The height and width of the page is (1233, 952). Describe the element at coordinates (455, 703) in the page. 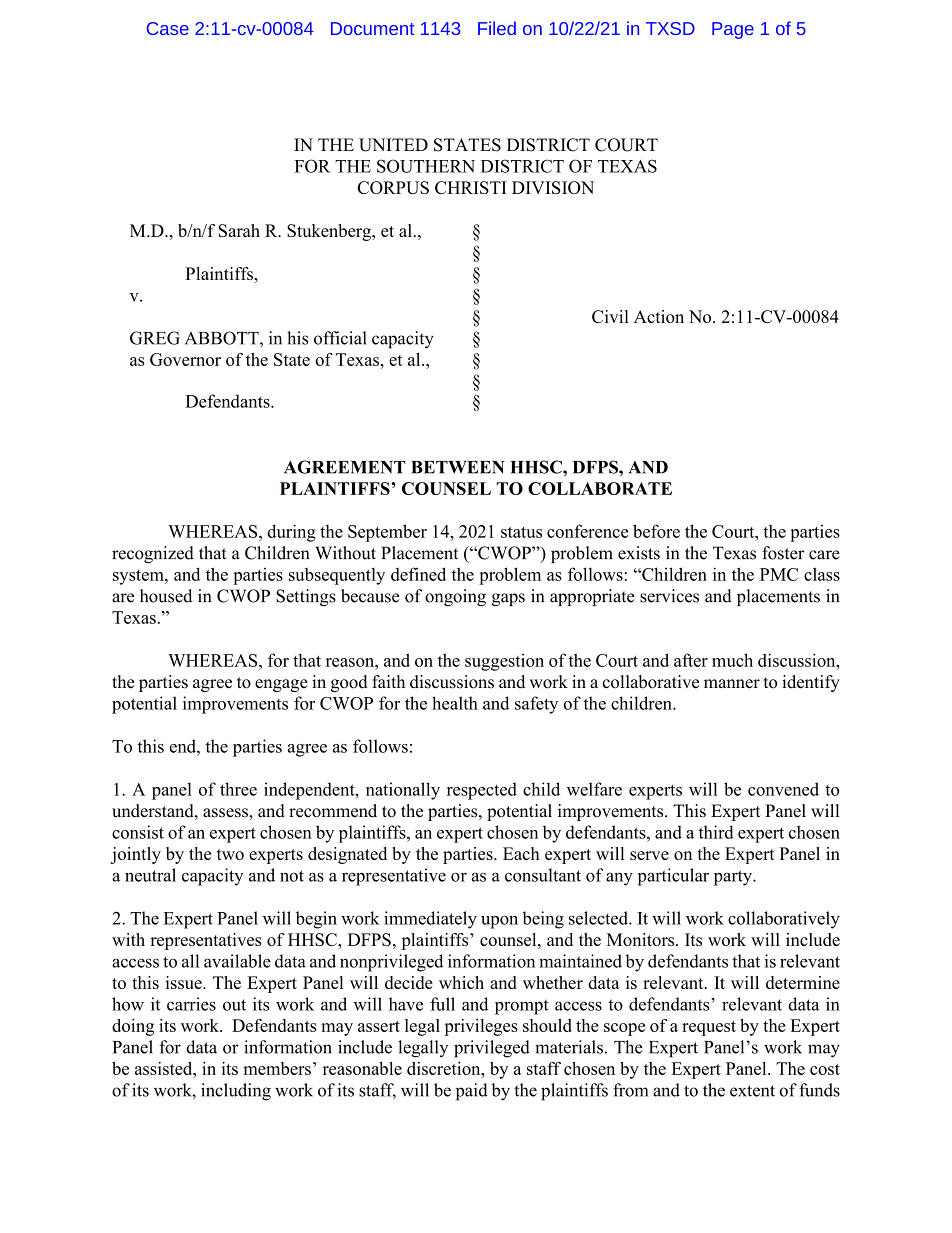

I see `health` at that location.
